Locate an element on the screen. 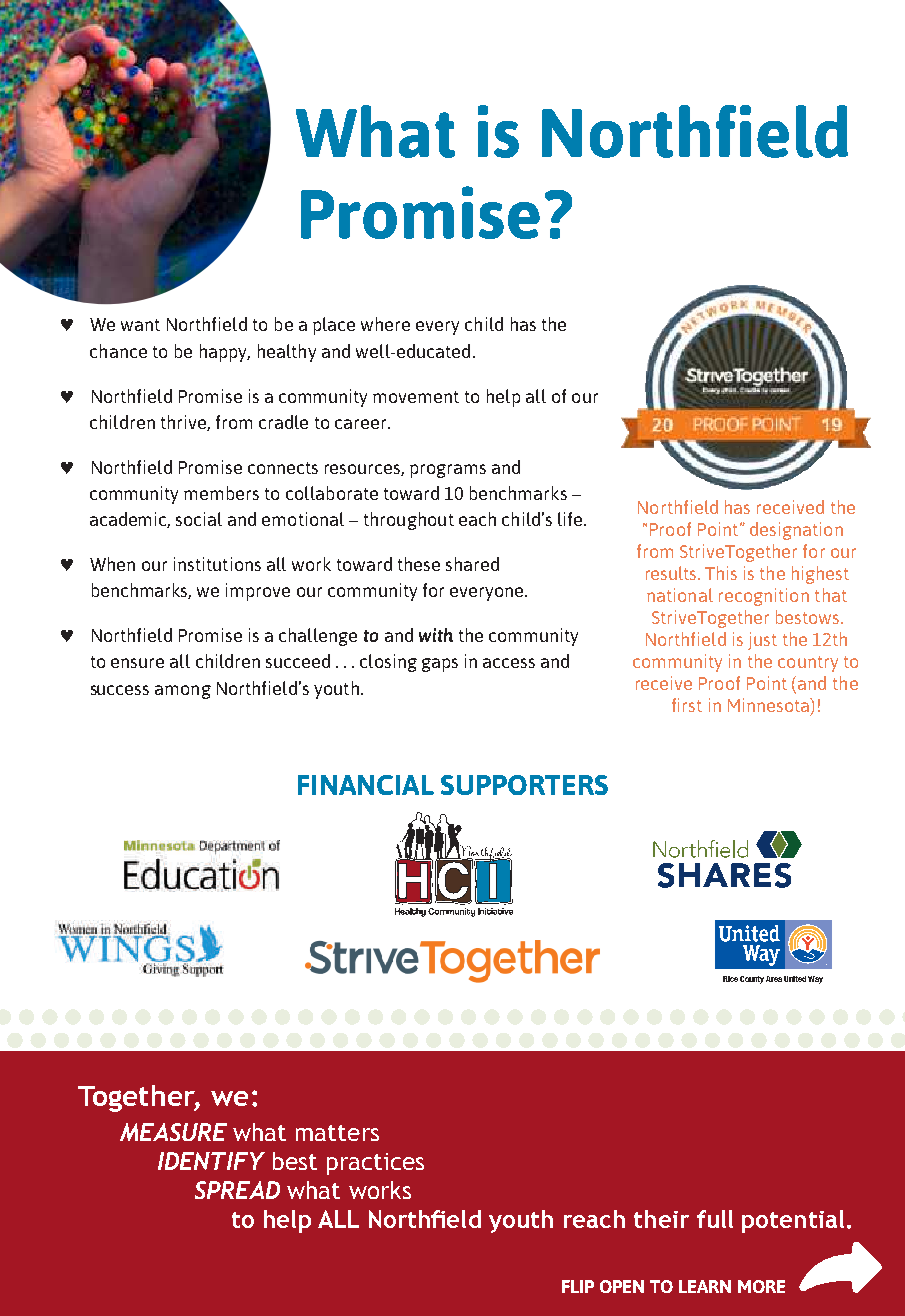 The height and width of the screenshot is (1316, 905). FLIP is located at coordinates (578, 1286).
